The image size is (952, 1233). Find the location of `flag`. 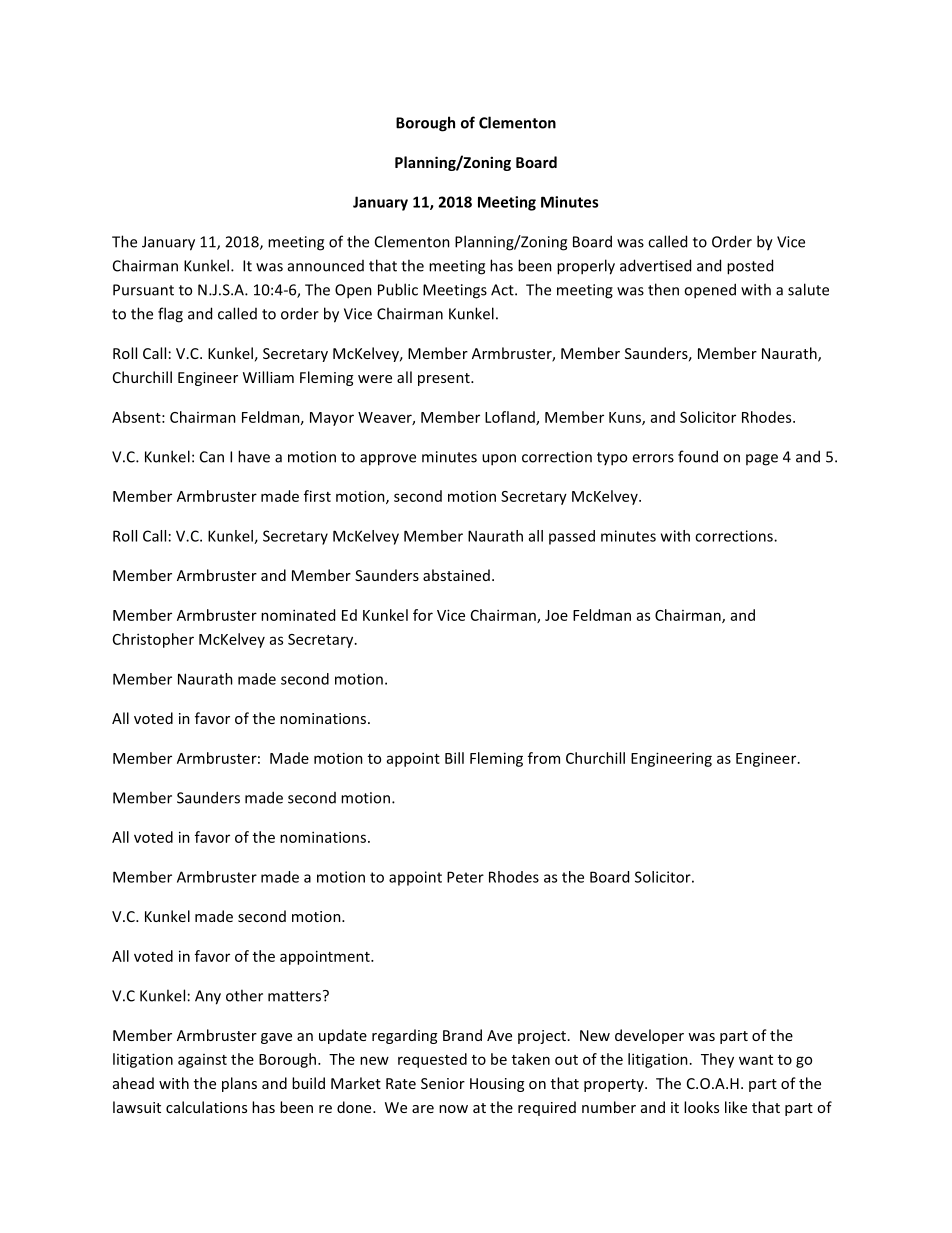

flag is located at coordinates (170, 315).
